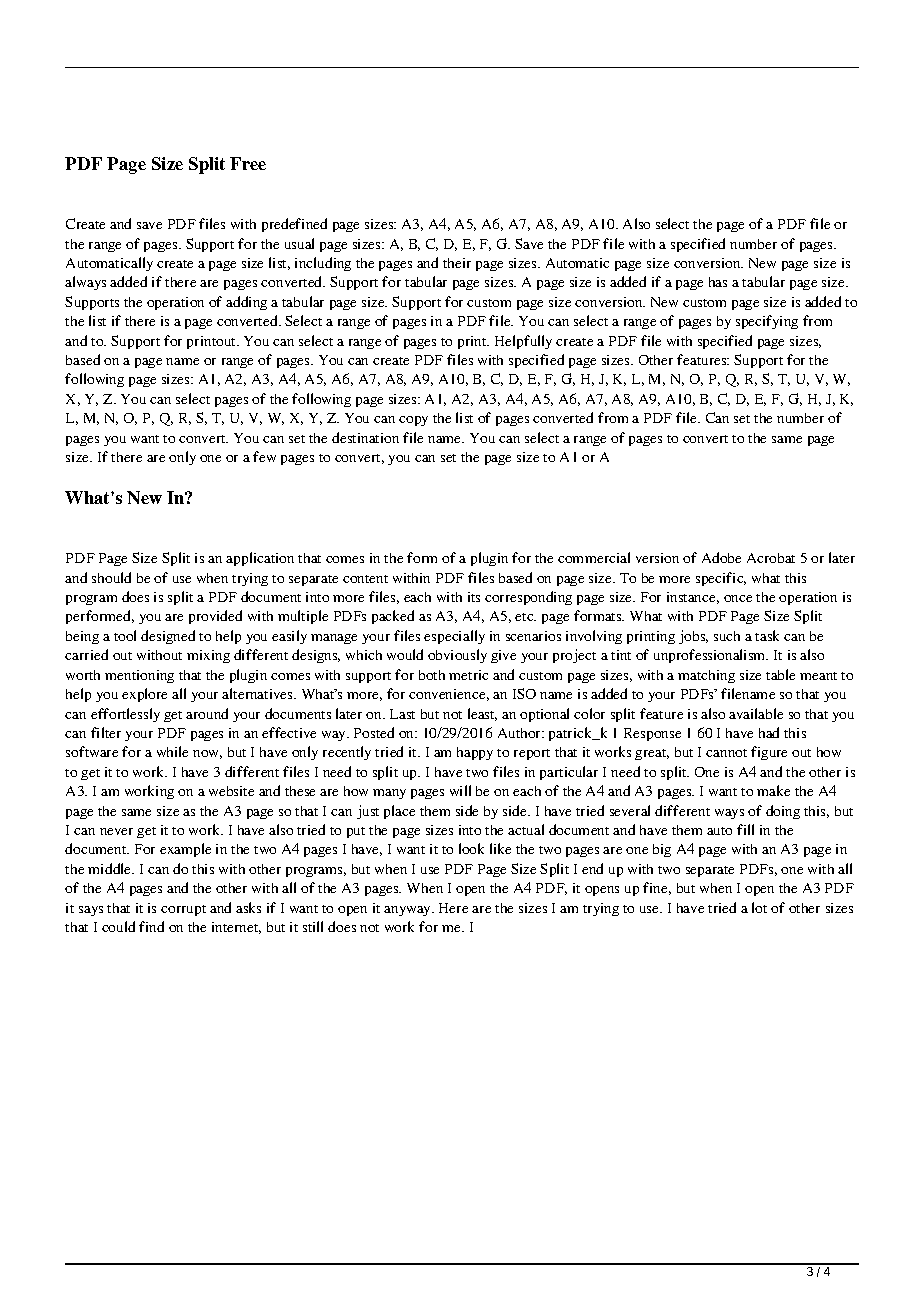 This screenshot has width=924, height=1308. What do you see at coordinates (718, 282) in the screenshot?
I see `has` at bounding box center [718, 282].
